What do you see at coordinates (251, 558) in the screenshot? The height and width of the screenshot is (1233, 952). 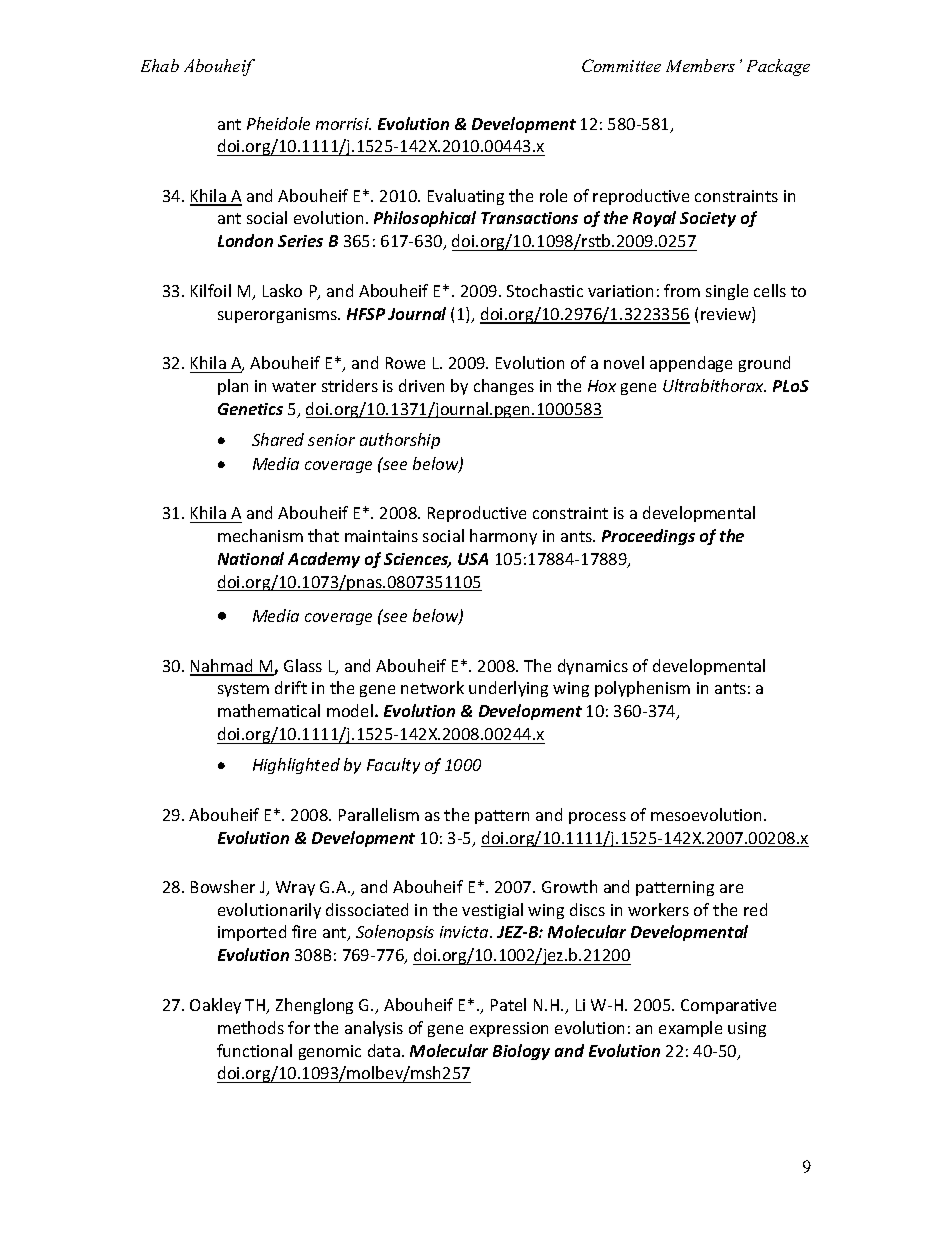 I see `National` at bounding box center [251, 558].
